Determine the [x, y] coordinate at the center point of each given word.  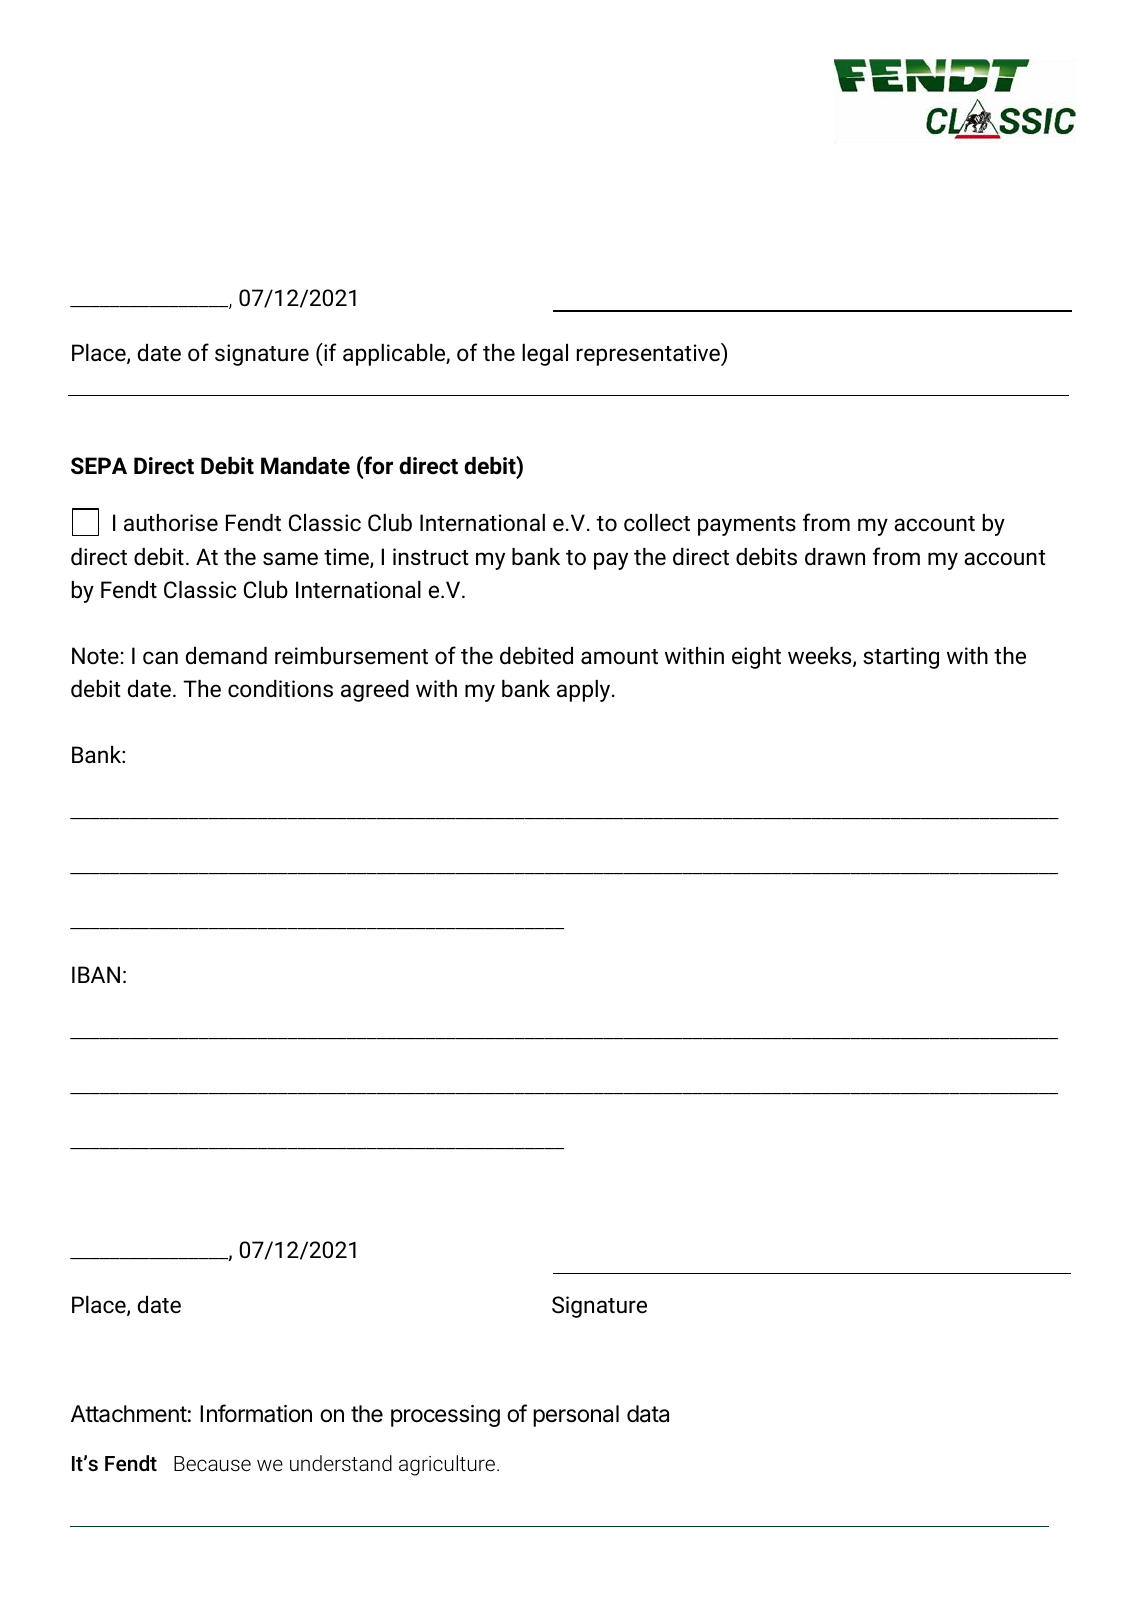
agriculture [448, 1465]
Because [212, 1463]
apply [585, 691]
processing [445, 1416]
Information [256, 1413]
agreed [375, 691]
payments [747, 526]
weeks [821, 657]
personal [576, 1416]
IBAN [96, 974]
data [648, 1414]
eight [756, 658]
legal [545, 355]
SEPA [99, 466]
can [160, 658]
